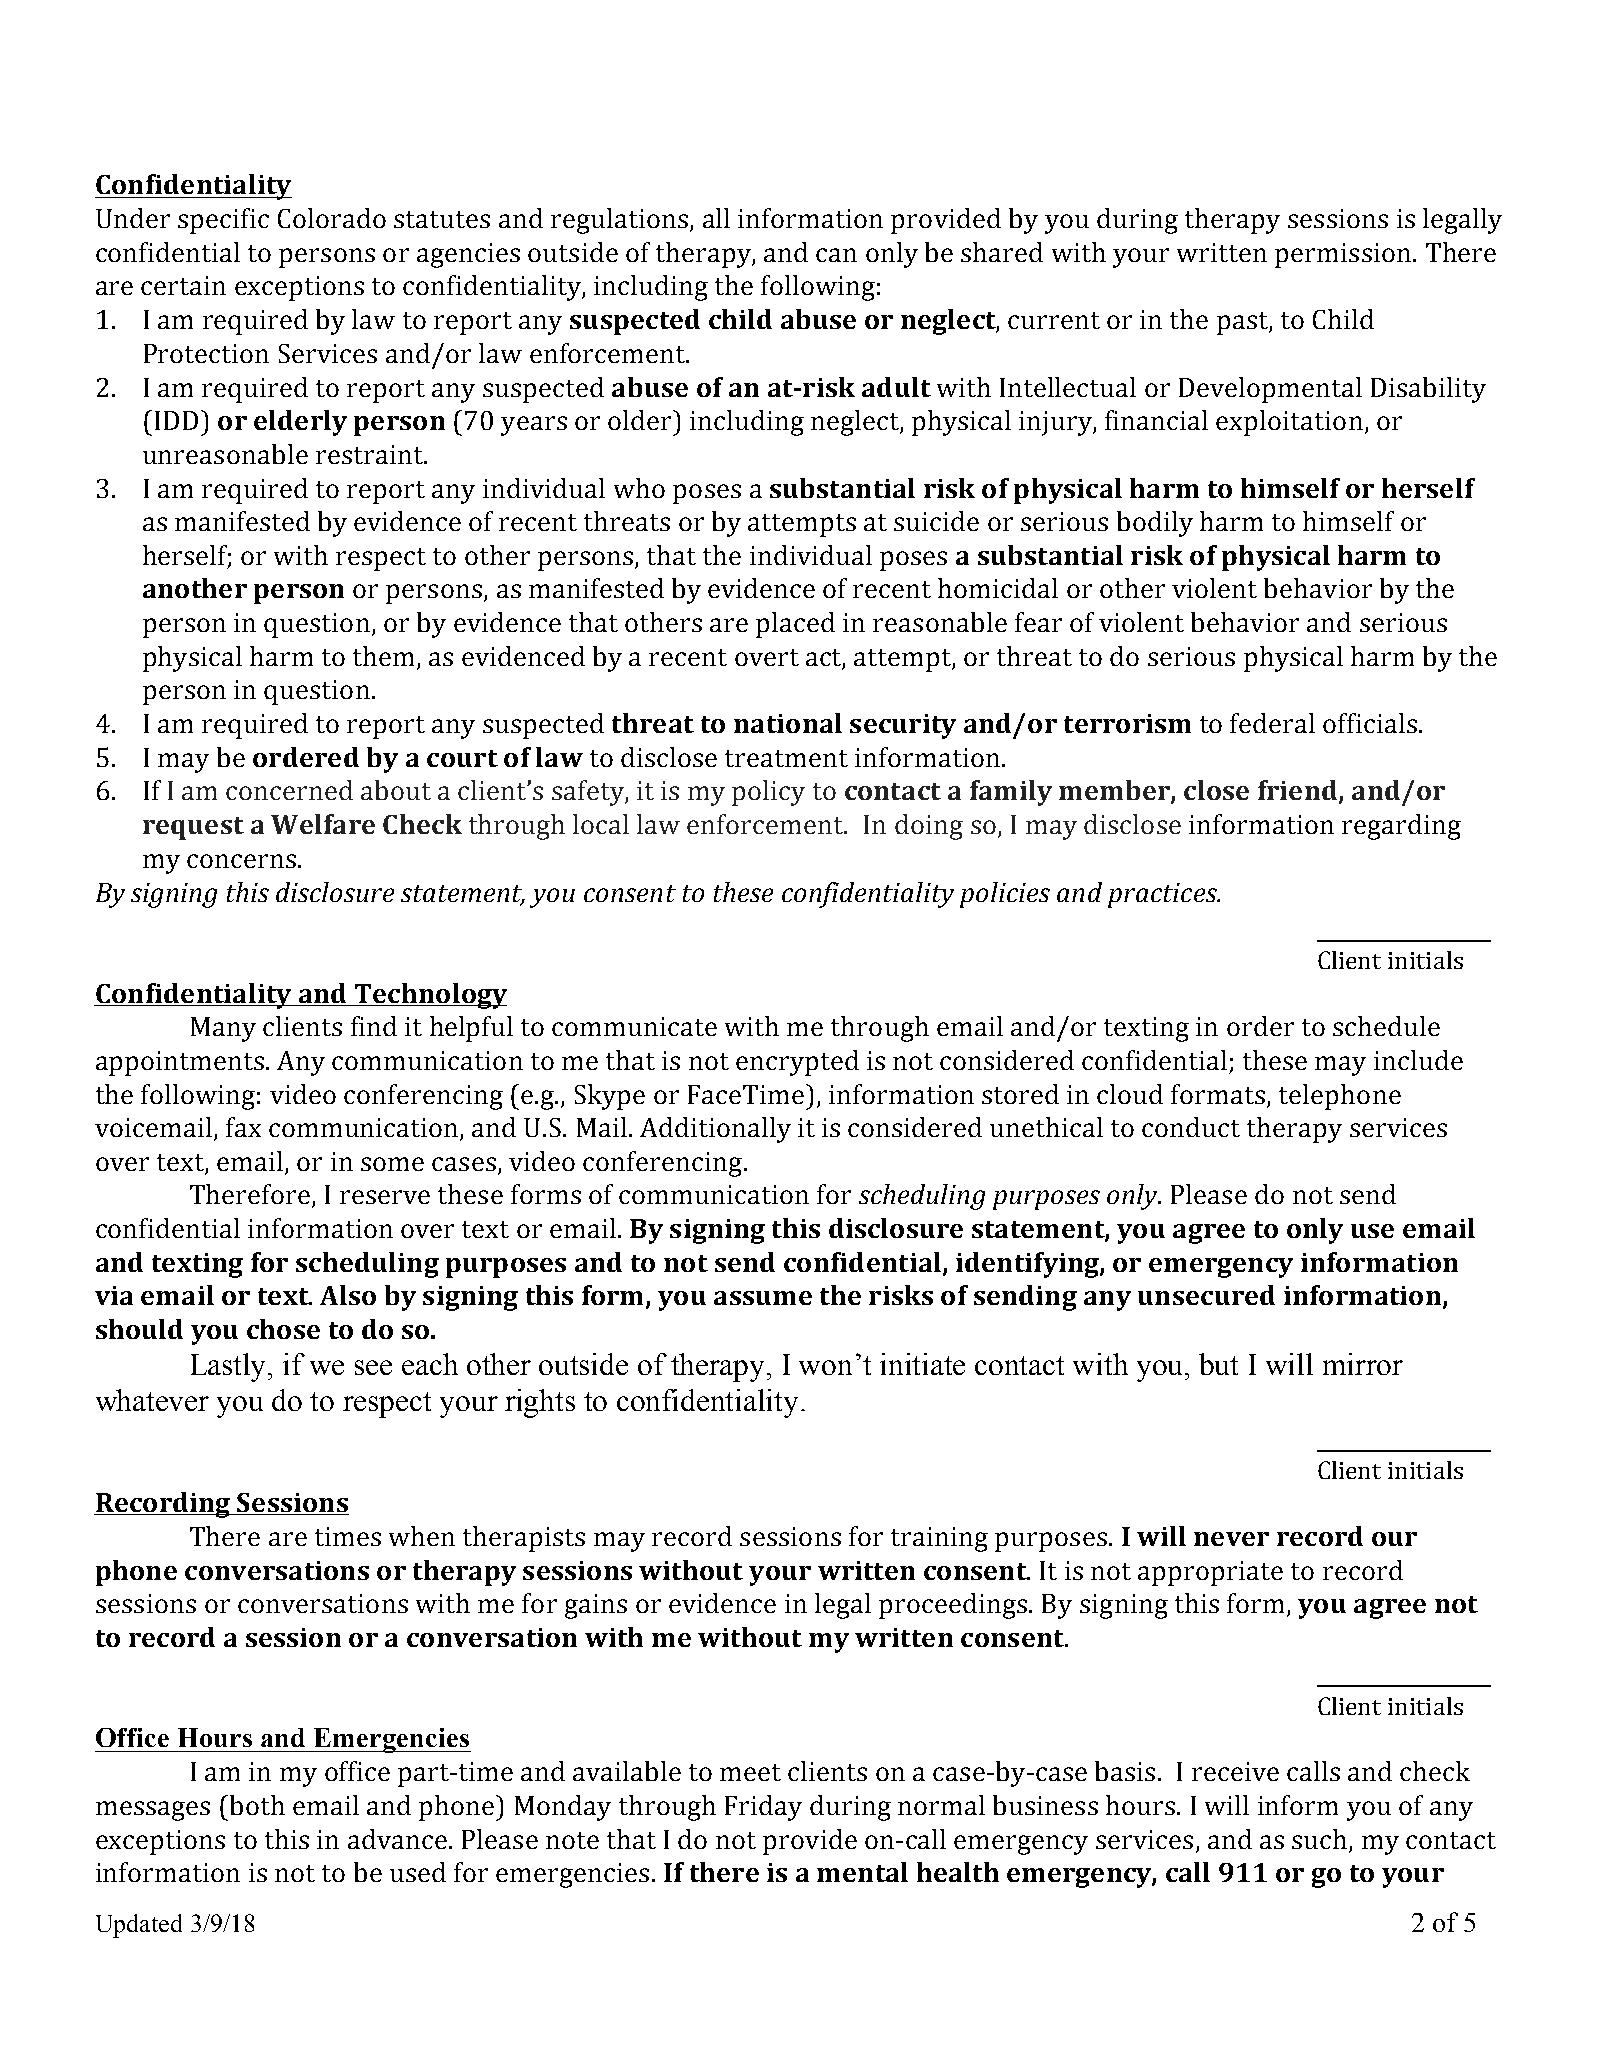 The width and height of the page is (1598, 2068). What do you see at coordinates (1231, 1539) in the page?
I see `never` at bounding box center [1231, 1539].
